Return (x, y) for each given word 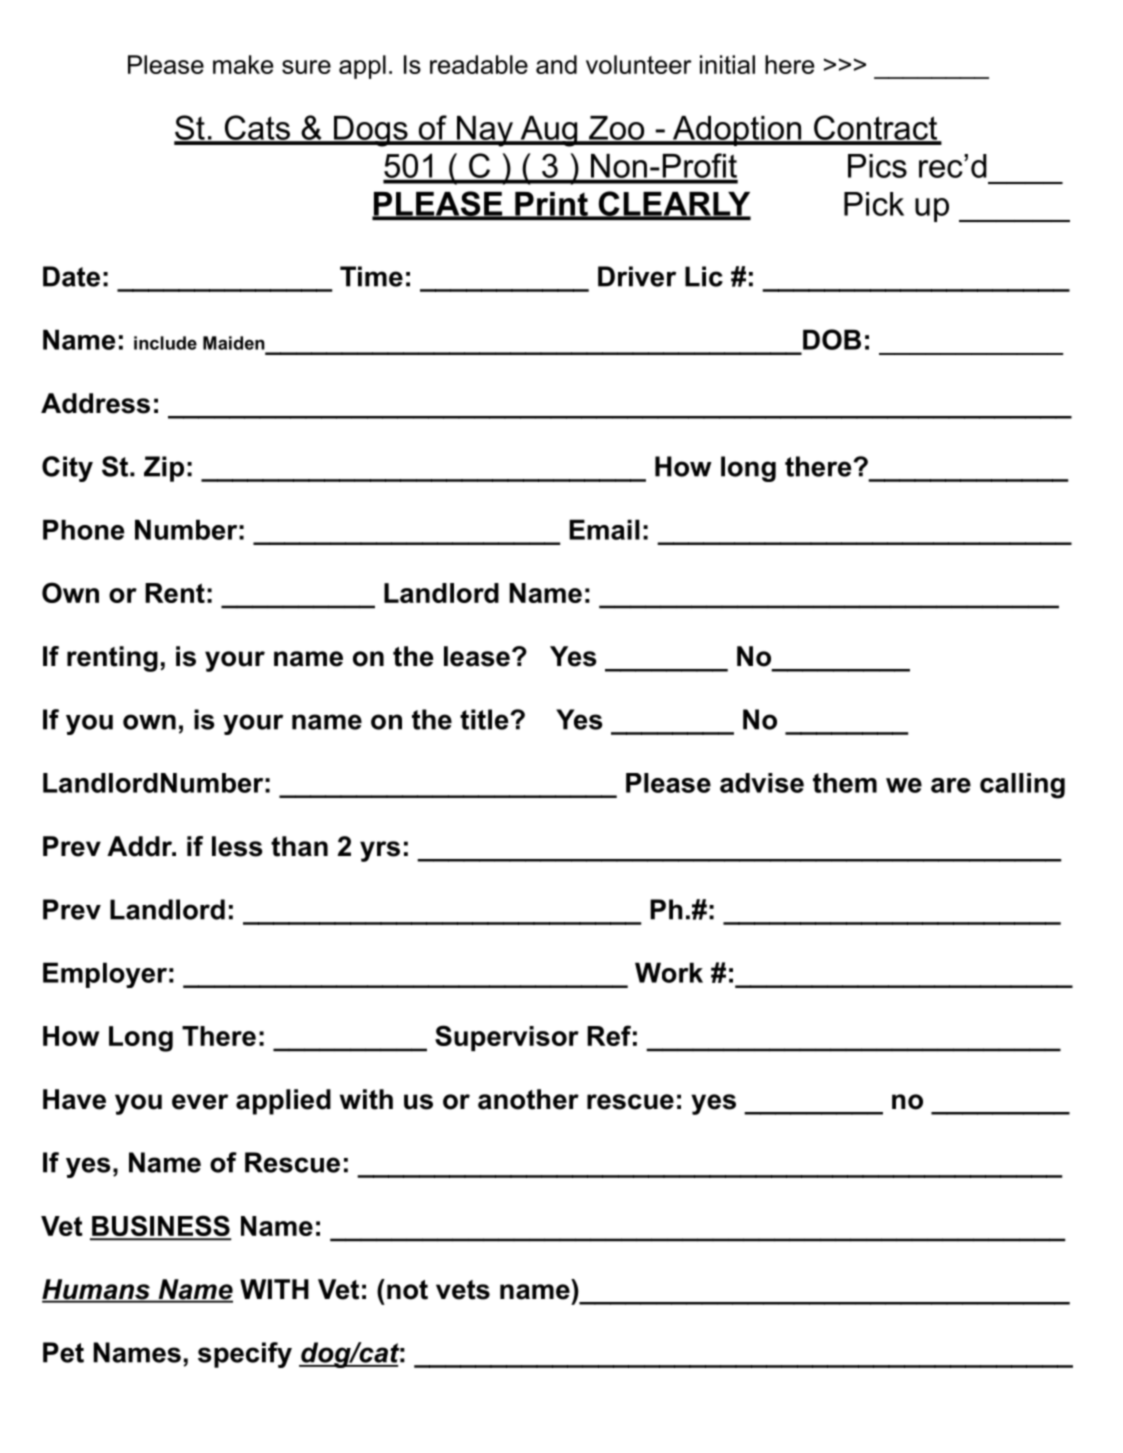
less (237, 846)
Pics (877, 166)
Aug (549, 131)
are (951, 785)
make (243, 64)
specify (245, 1355)
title (484, 719)
